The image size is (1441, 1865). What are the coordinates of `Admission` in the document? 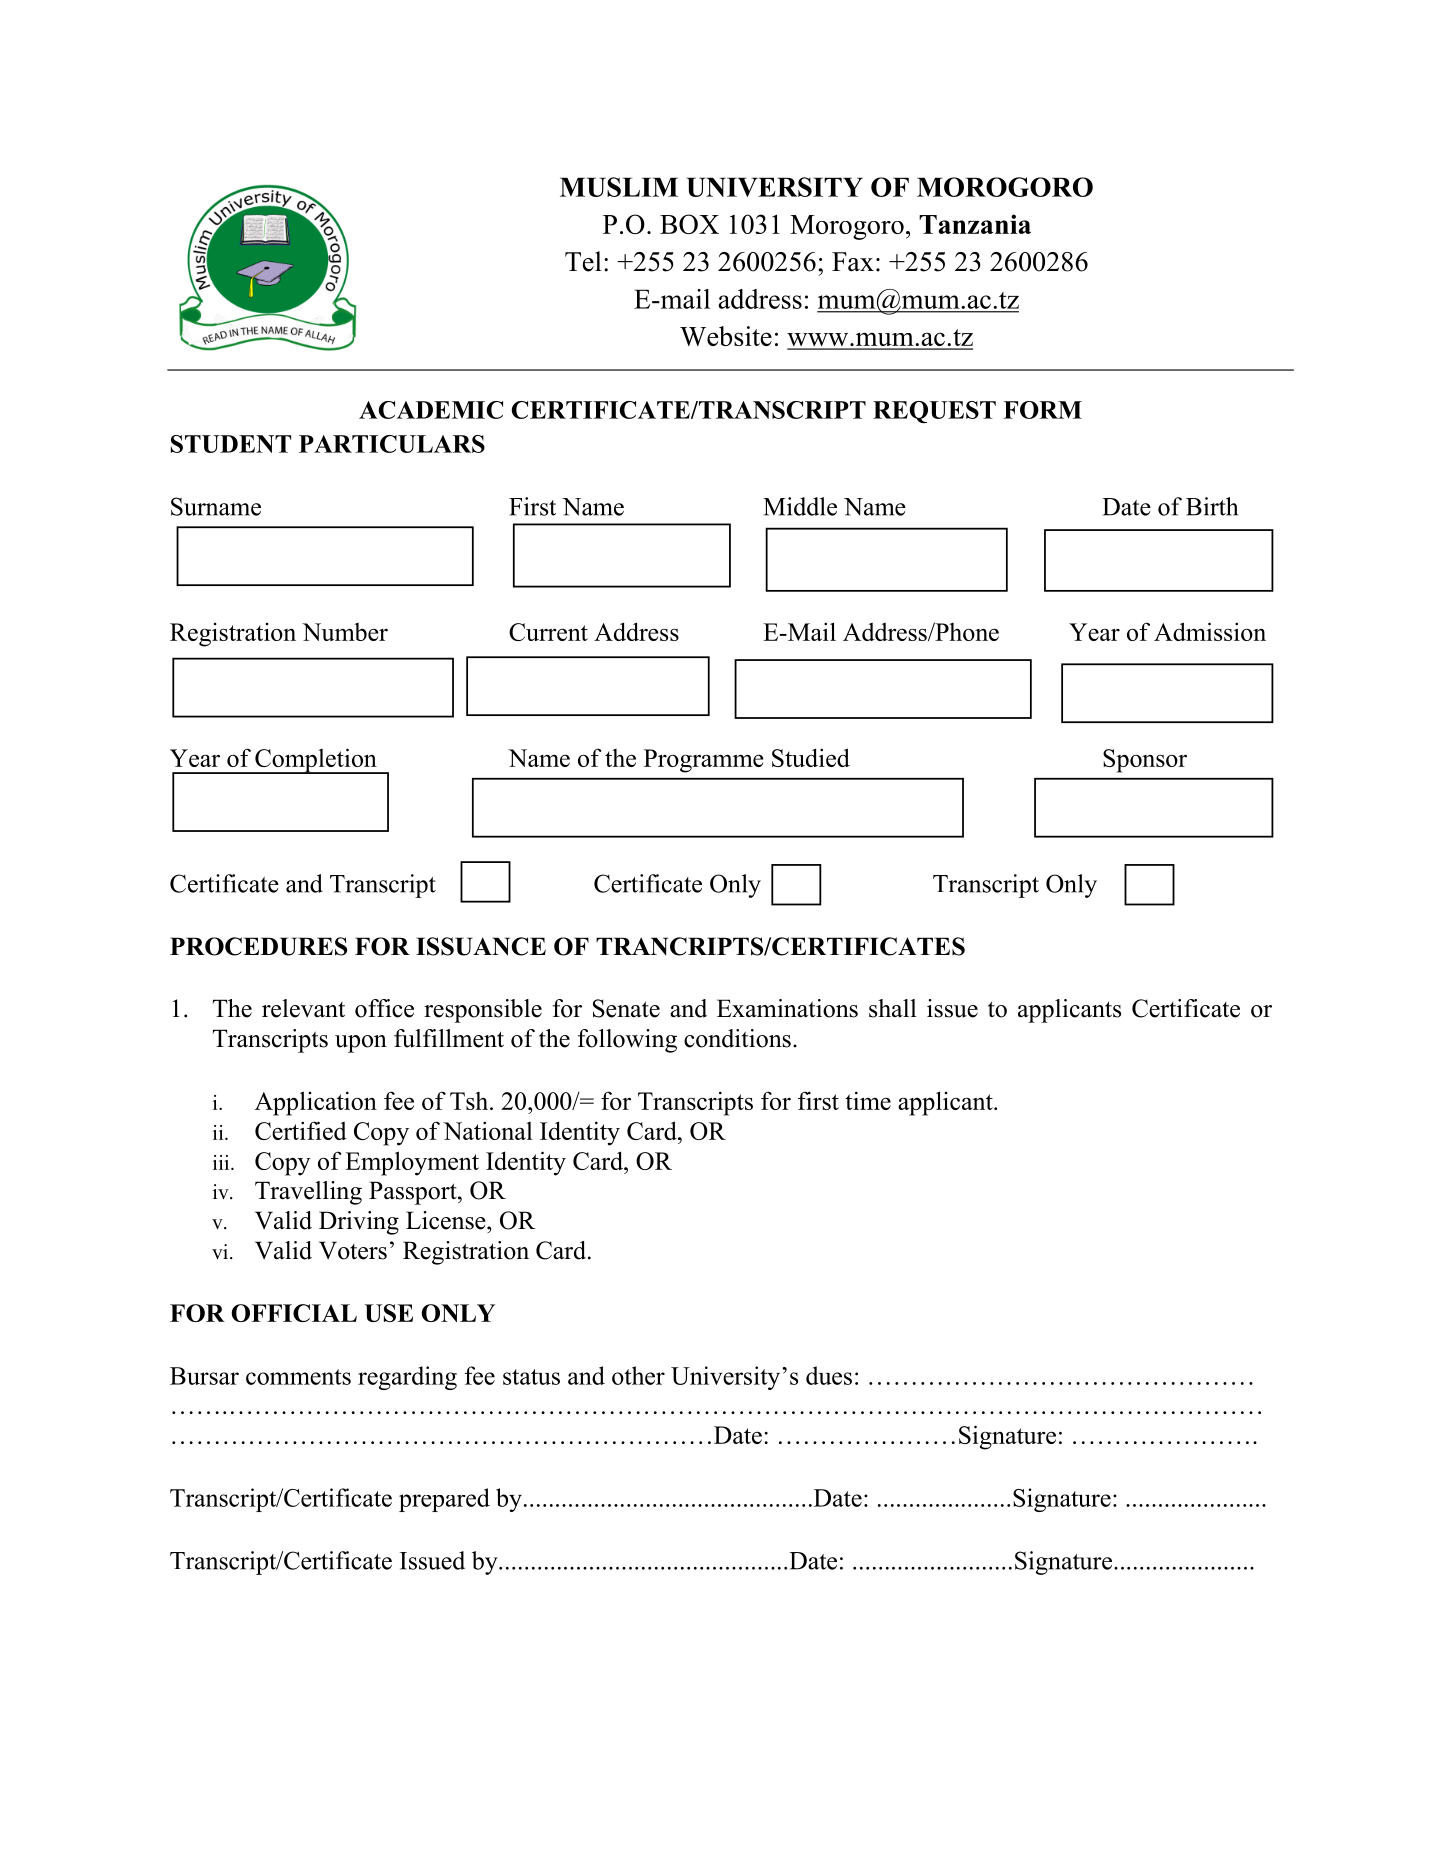 It's located at (1210, 631).
